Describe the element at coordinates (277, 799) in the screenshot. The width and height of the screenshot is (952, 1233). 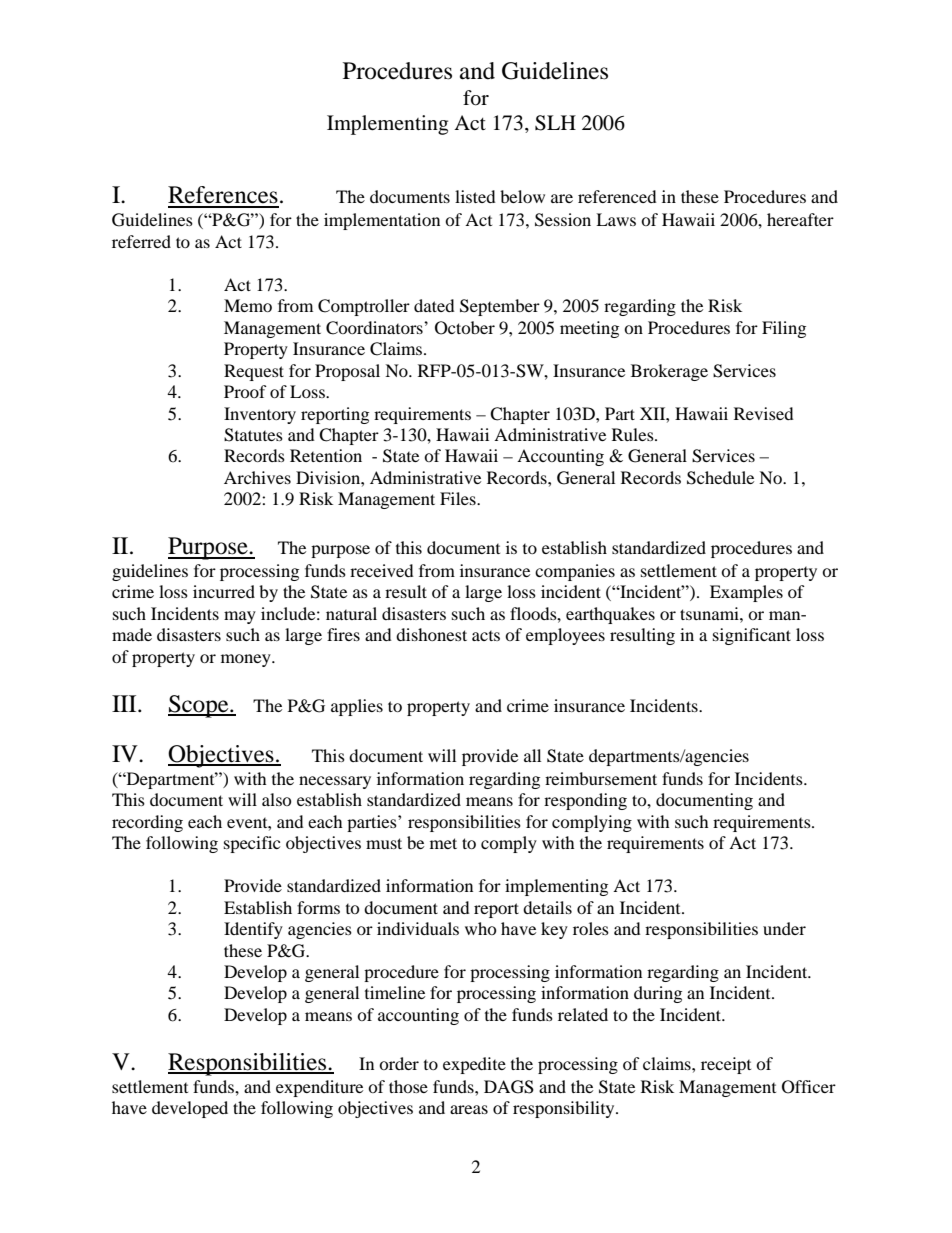
I see `also` at that location.
